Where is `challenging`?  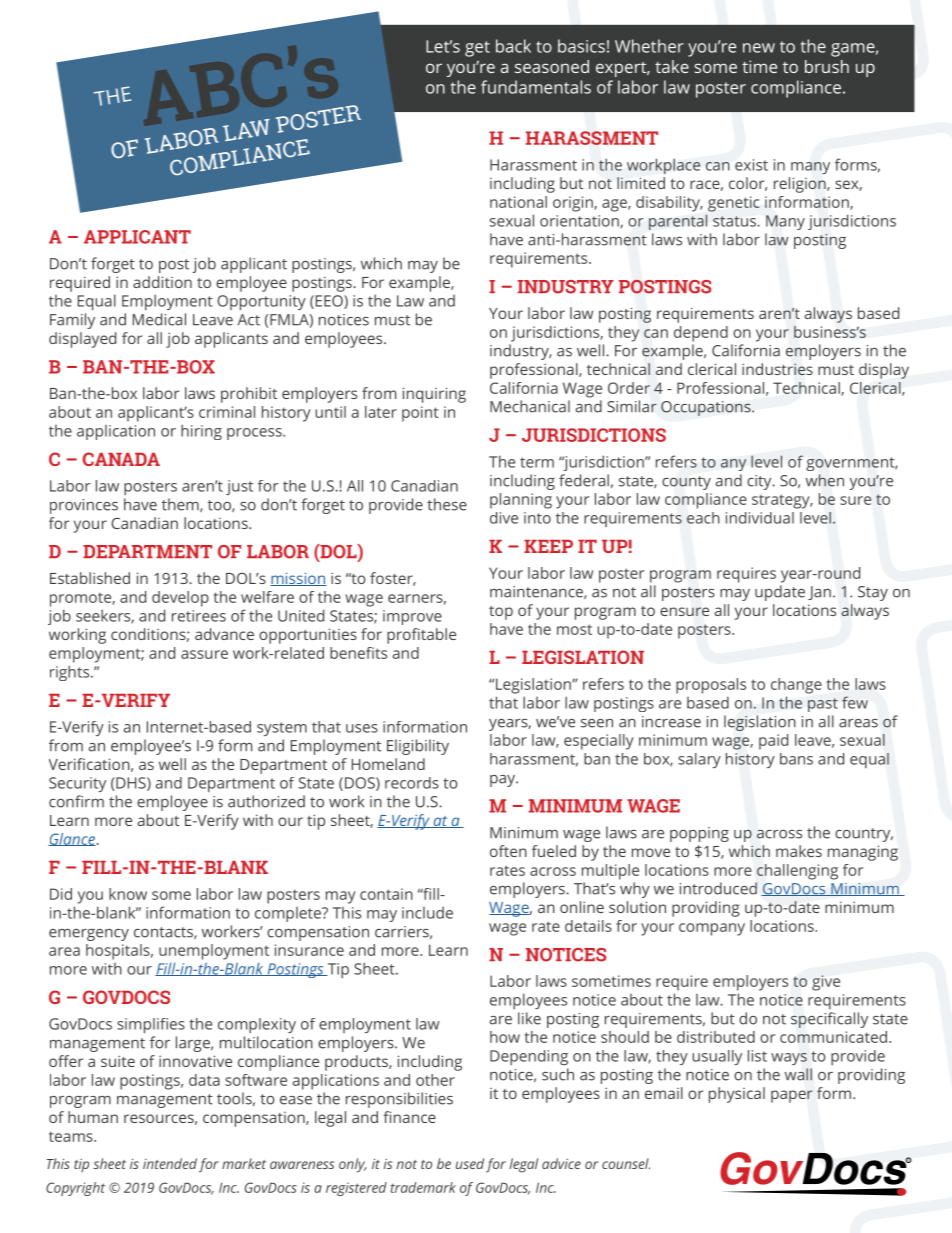
challenging is located at coordinates (797, 872).
